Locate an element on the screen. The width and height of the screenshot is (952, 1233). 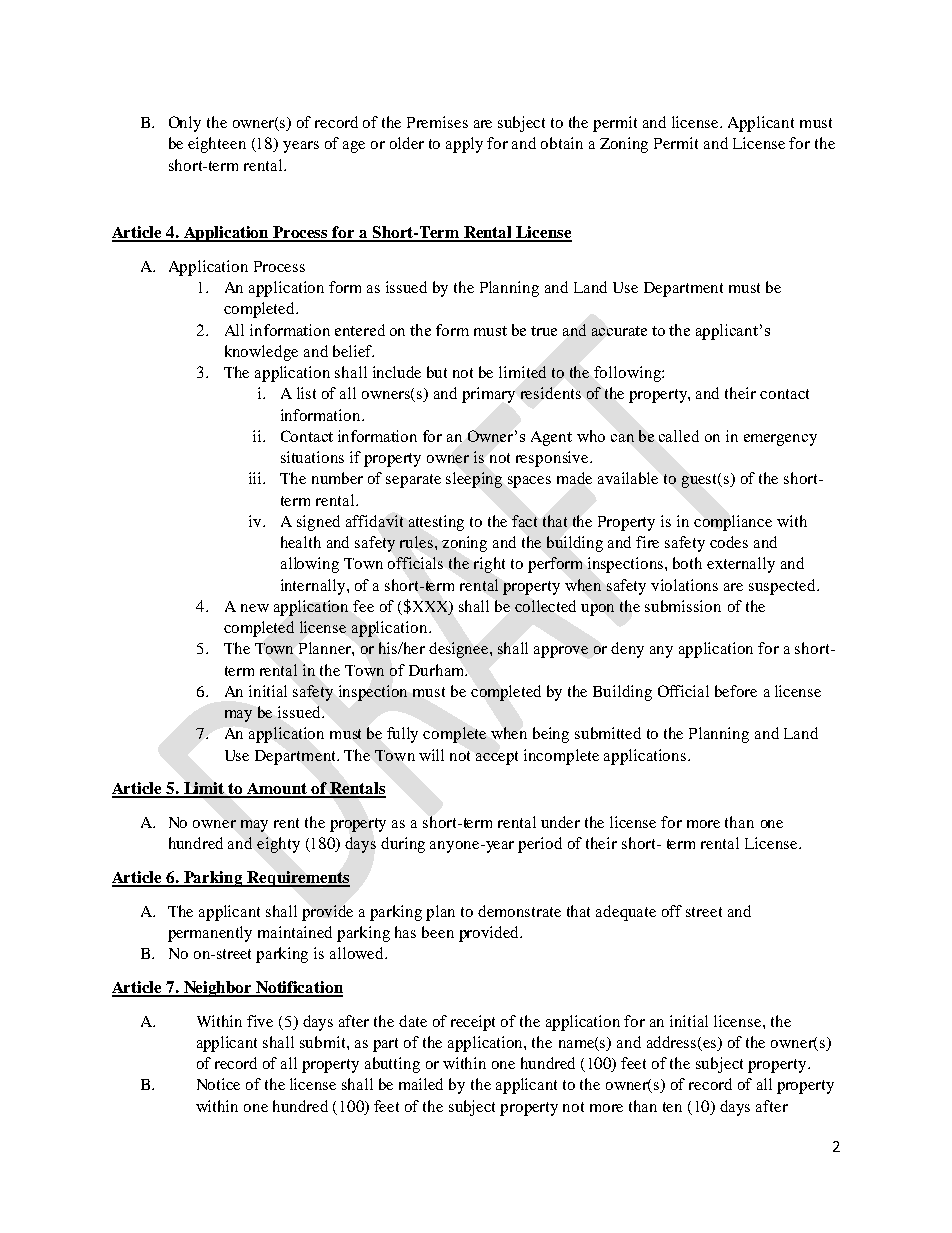
obtain is located at coordinates (562, 143).
